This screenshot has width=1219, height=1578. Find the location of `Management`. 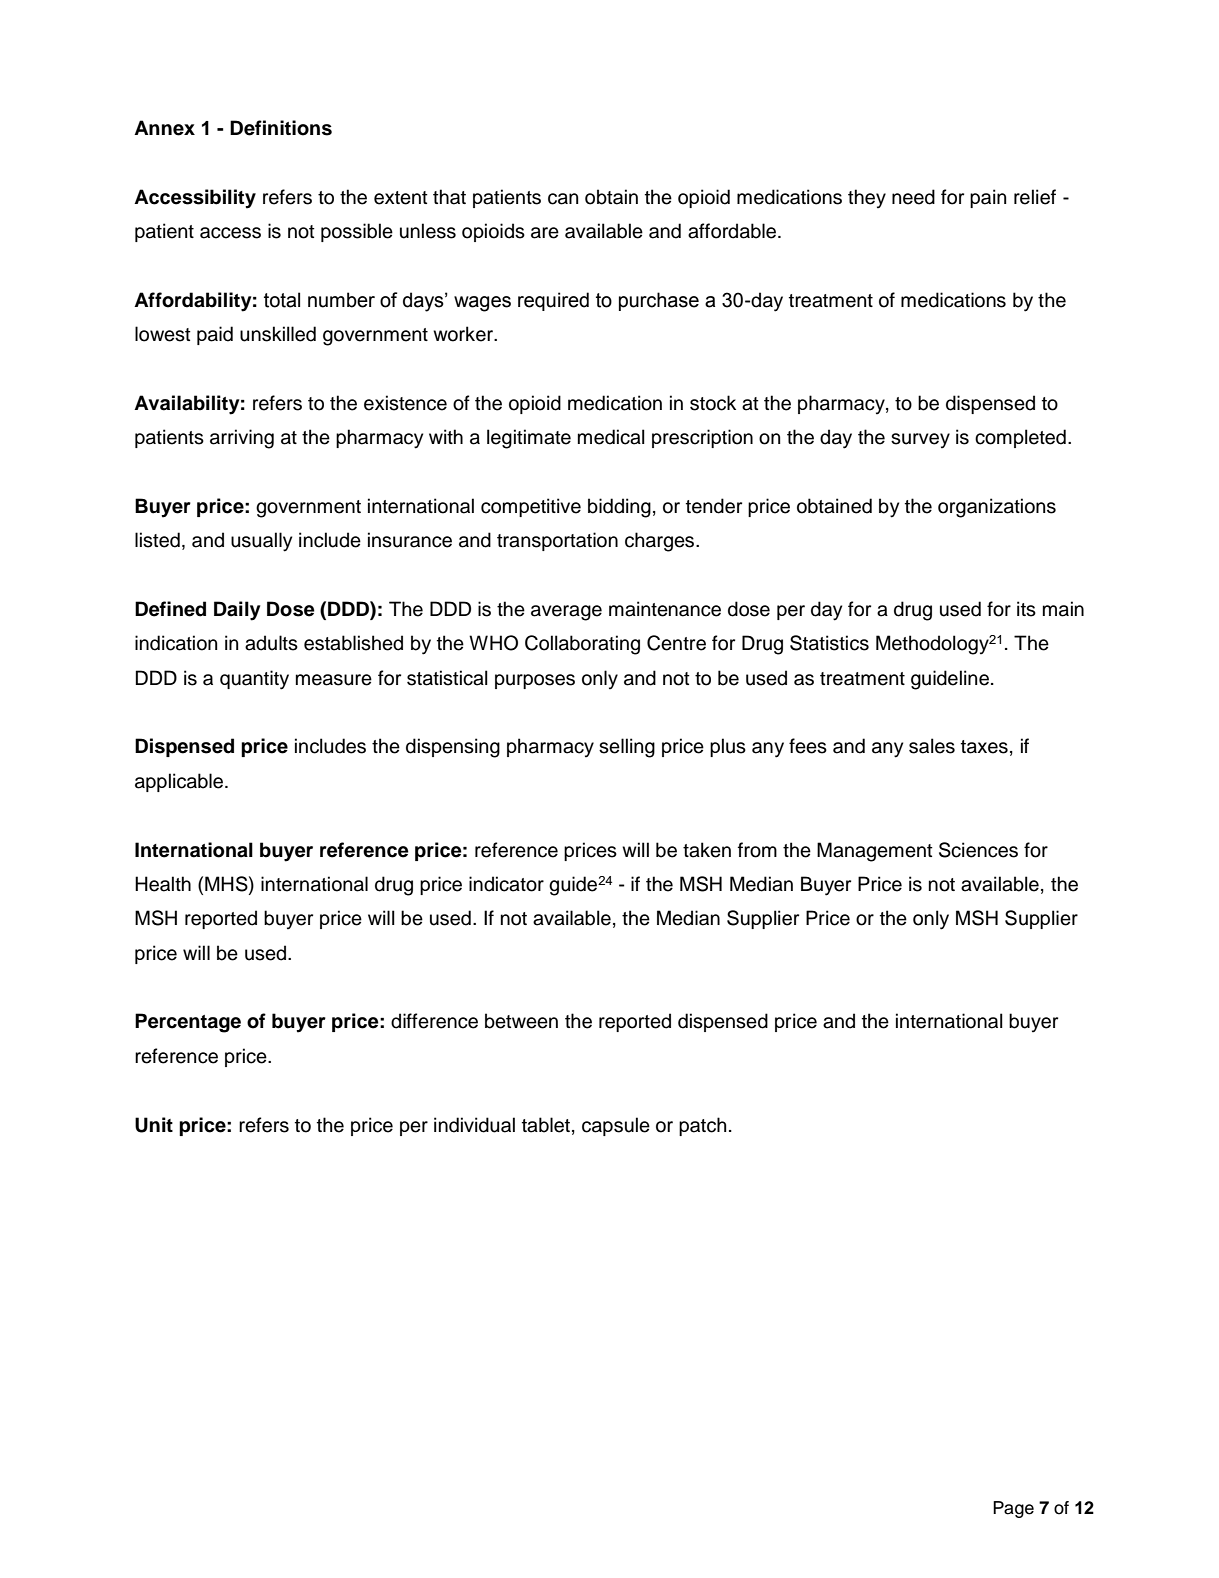

Management is located at coordinates (875, 852).
